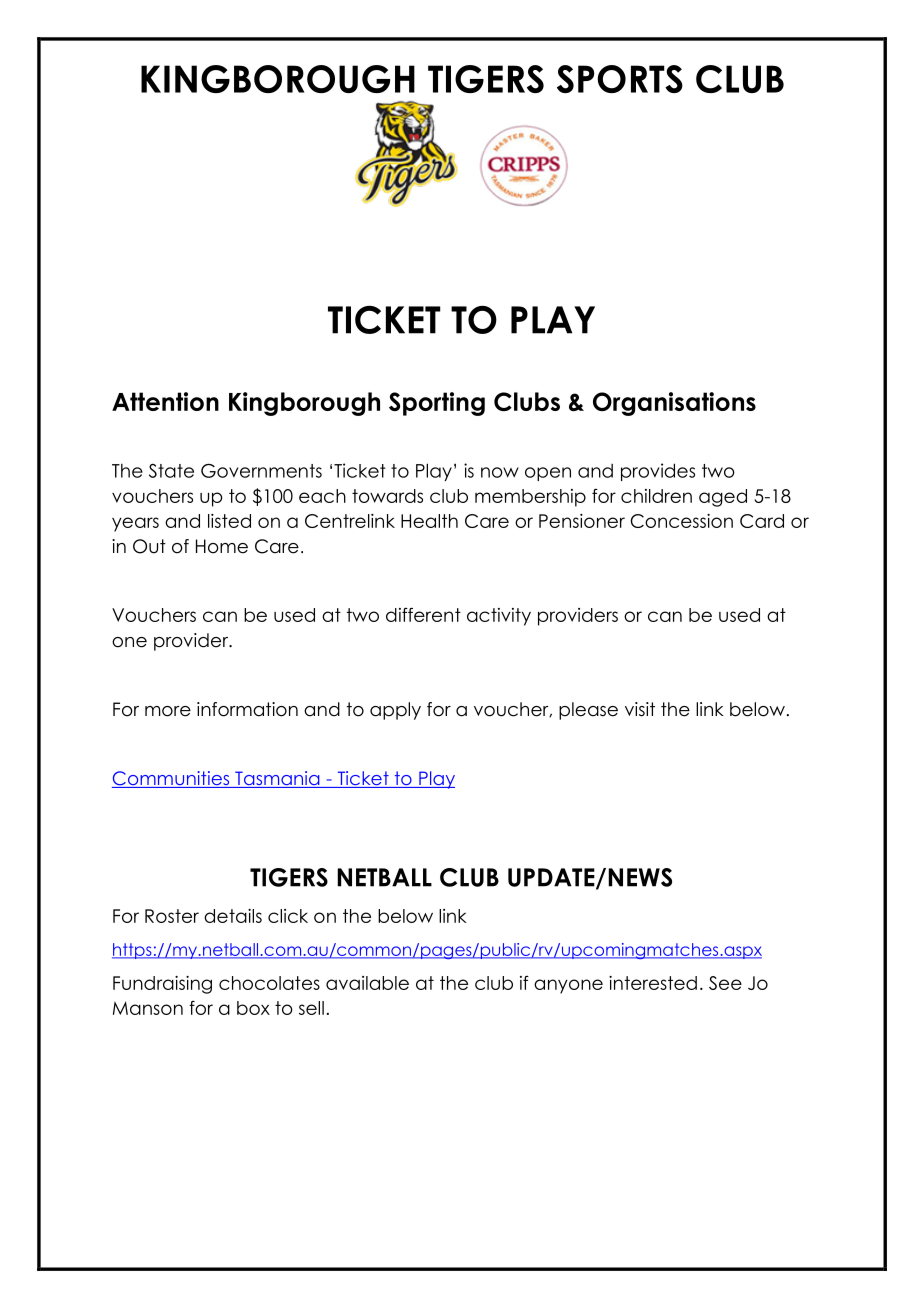 The width and height of the page is (924, 1308). I want to click on available, so click(367, 983).
